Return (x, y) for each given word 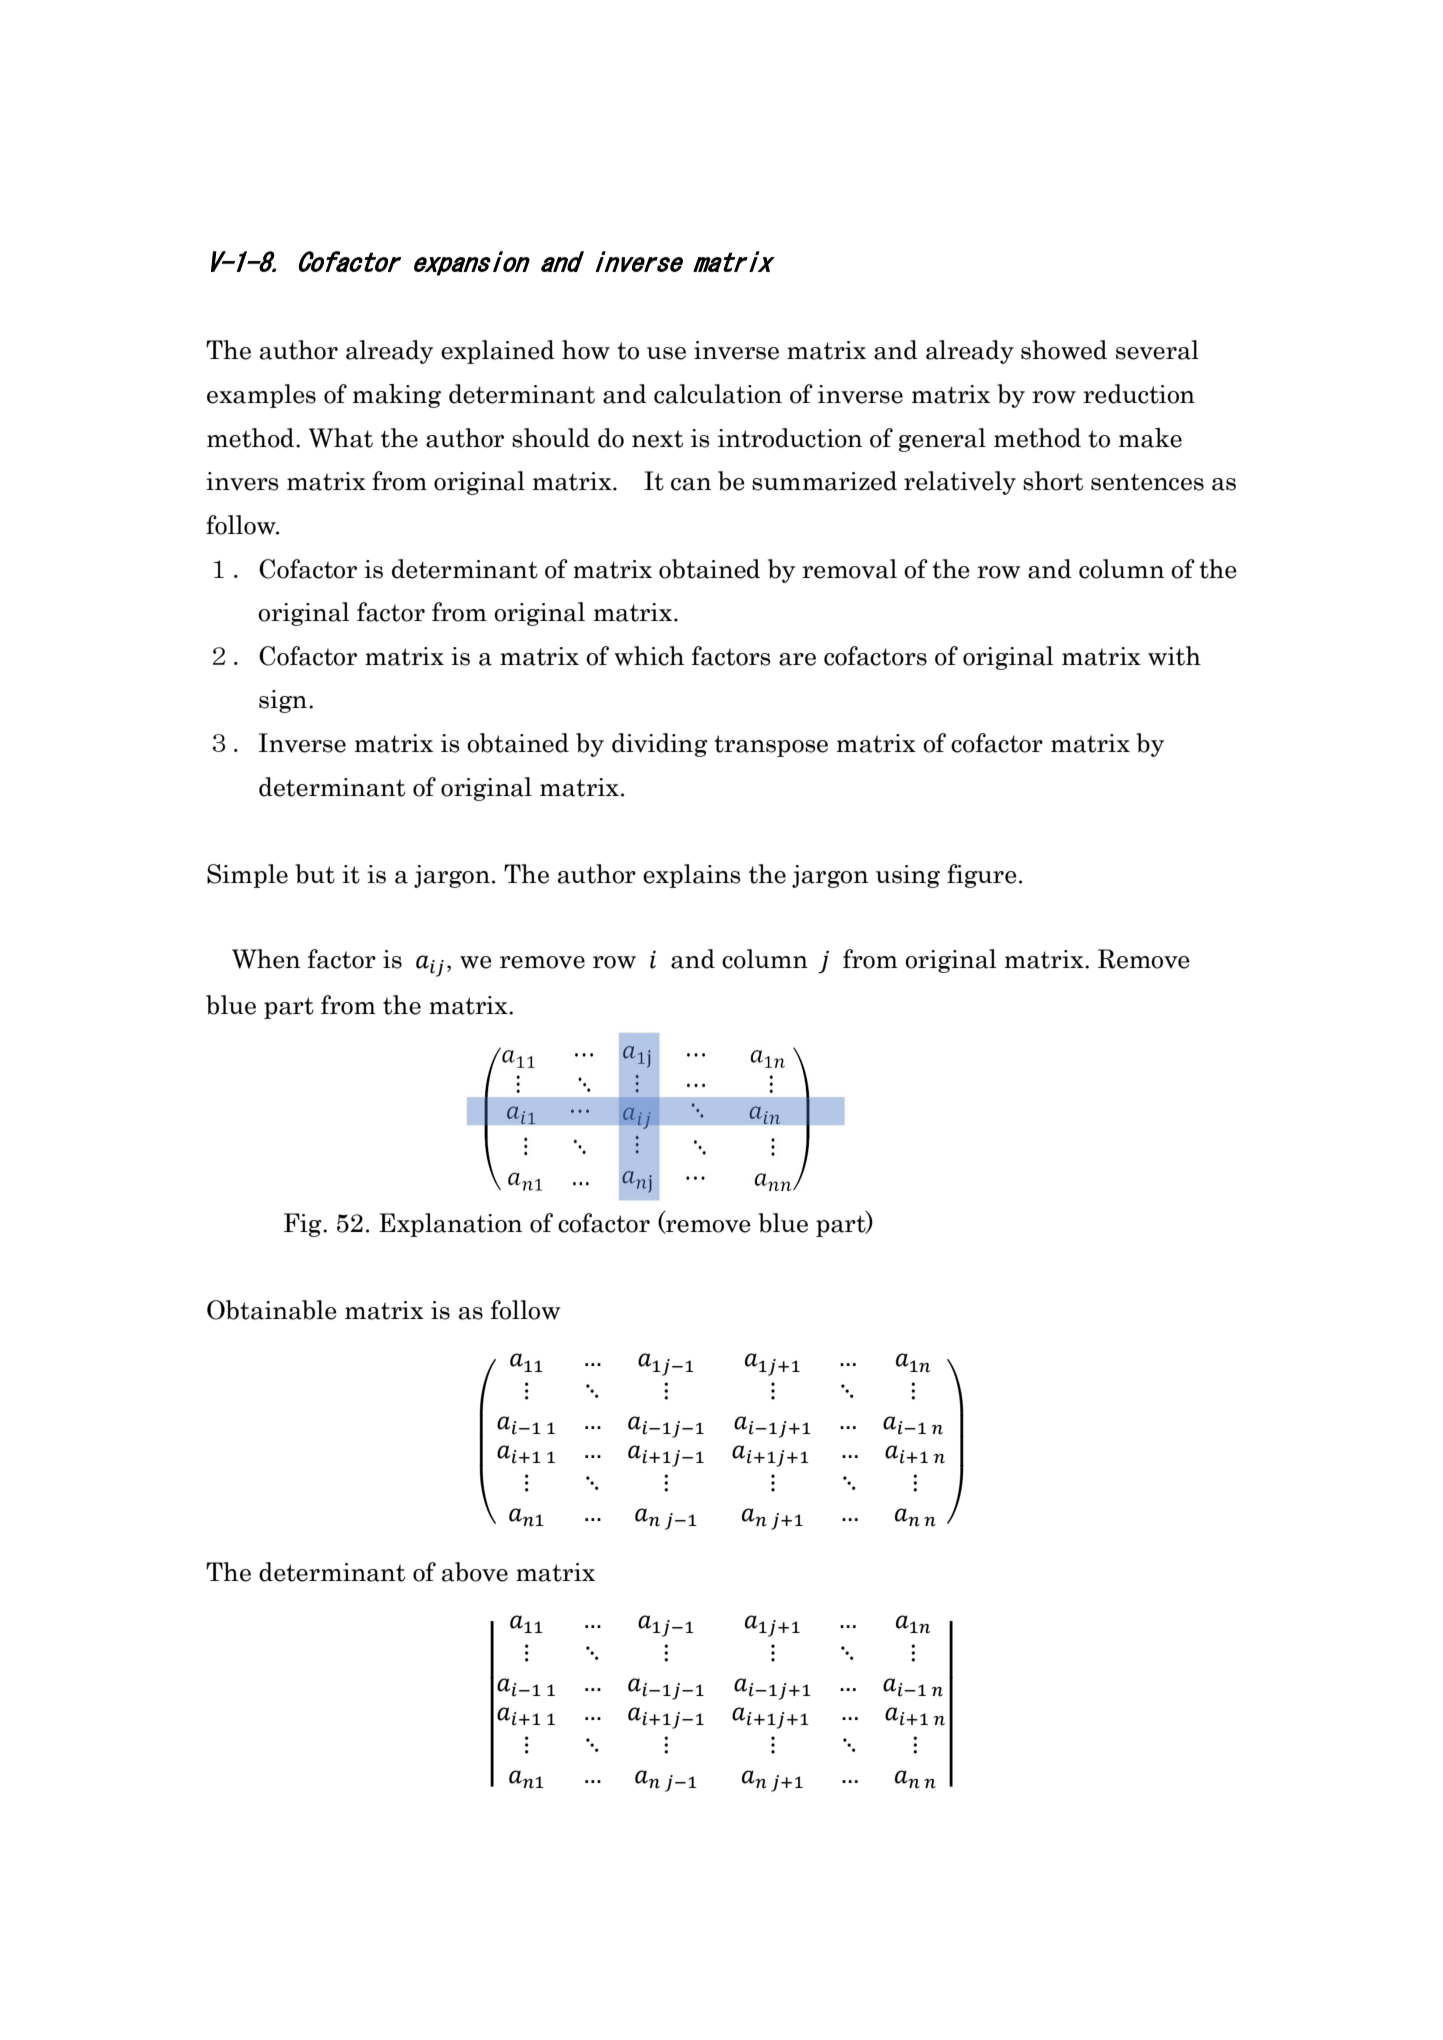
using (908, 876)
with (1174, 656)
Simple (247, 876)
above (475, 1572)
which (649, 656)
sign (284, 701)
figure (982, 876)
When (266, 959)
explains (692, 876)
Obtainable (272, 1310)
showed (1064, 350)
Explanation (450, 1225)
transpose (771, 746)
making (397, 396)
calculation (718, 394)
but (315, 874)
